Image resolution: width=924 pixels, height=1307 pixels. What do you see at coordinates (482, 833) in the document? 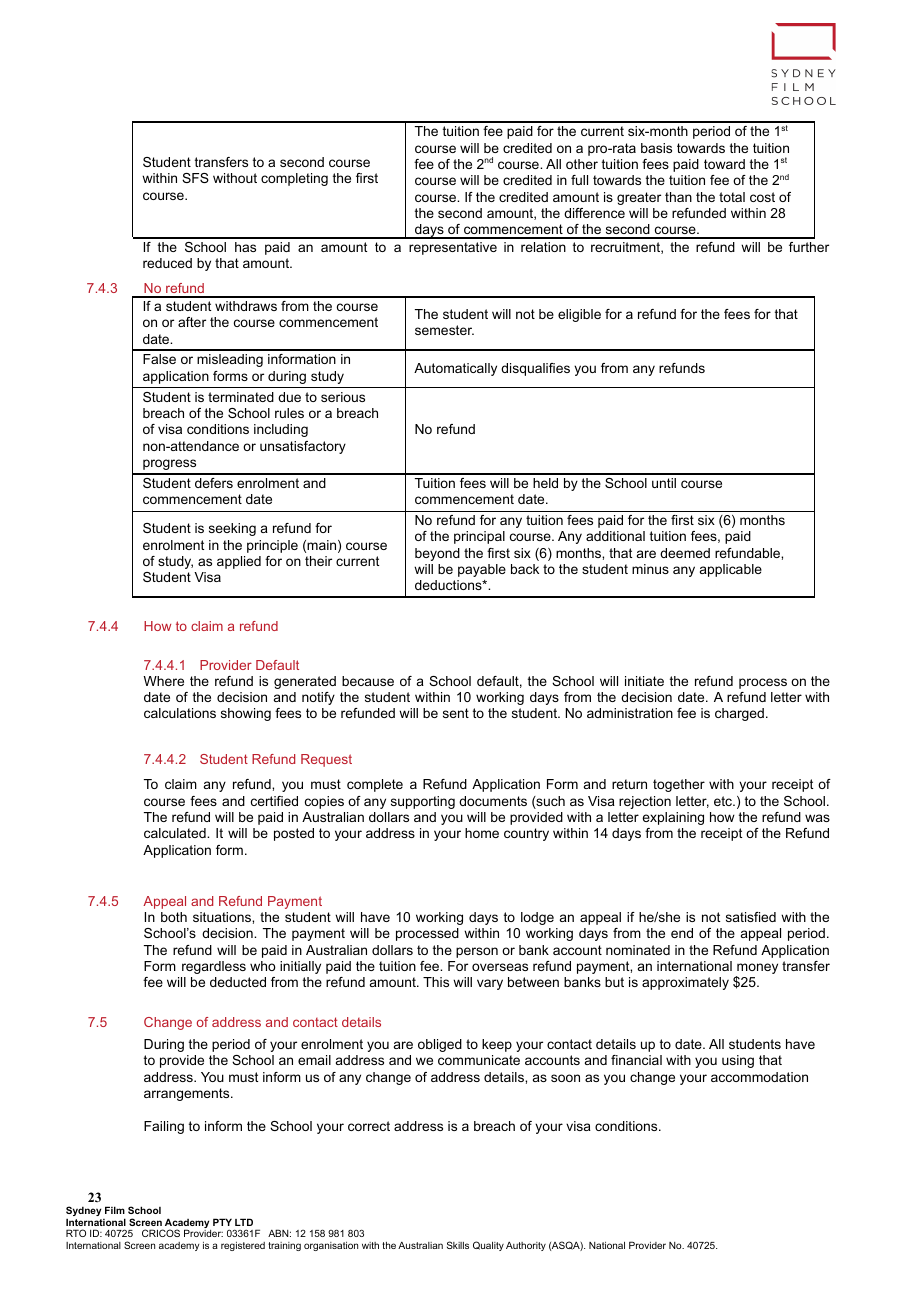
I see `home` at bounding box center [482, 833].
